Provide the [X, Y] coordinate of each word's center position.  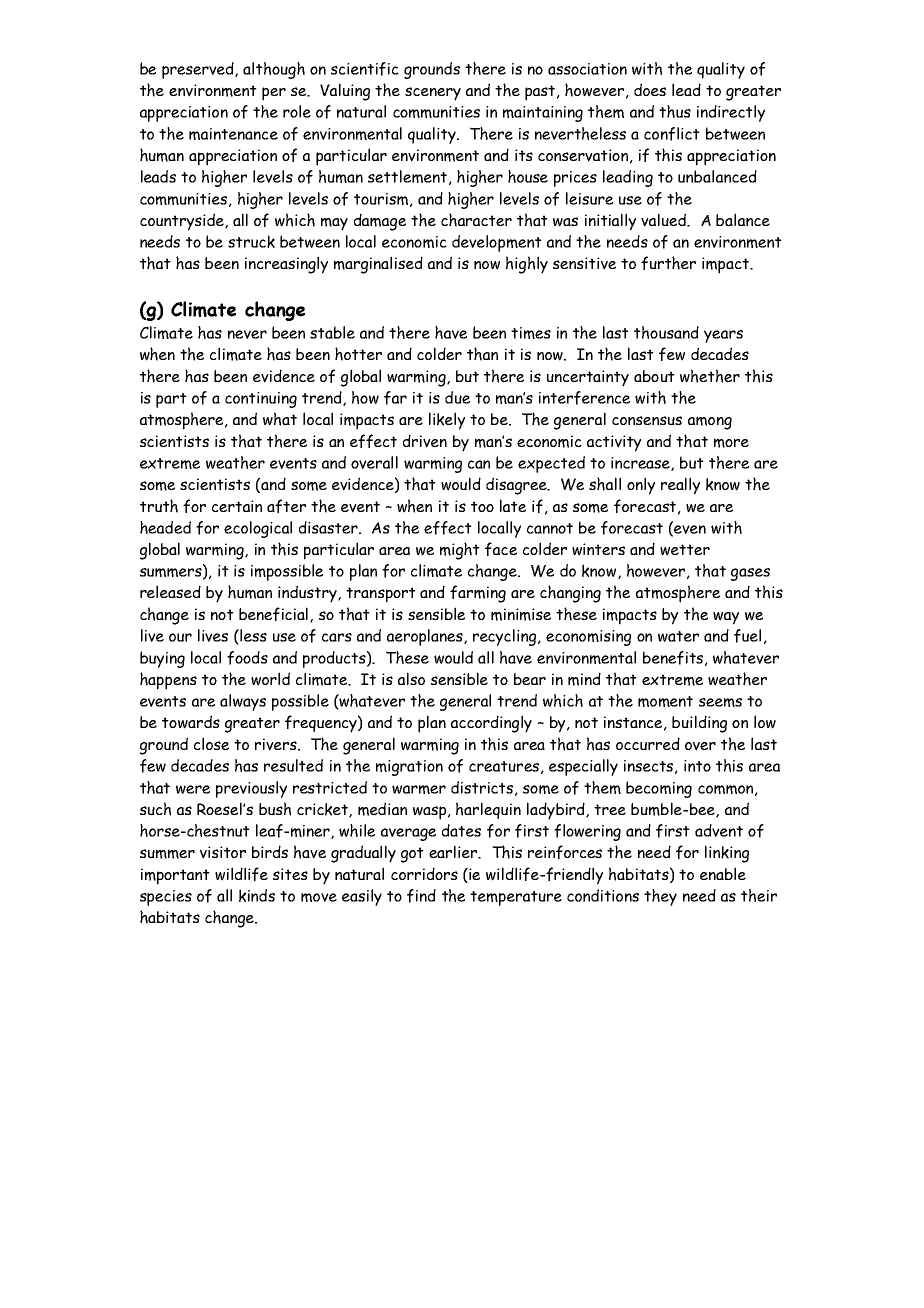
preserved [199, 70]
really [680, 486]
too [482, 506]
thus [675, 111]
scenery [433, 94]
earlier [454, 852]
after [286, 506]
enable [723, 873]
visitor [223, 852]
